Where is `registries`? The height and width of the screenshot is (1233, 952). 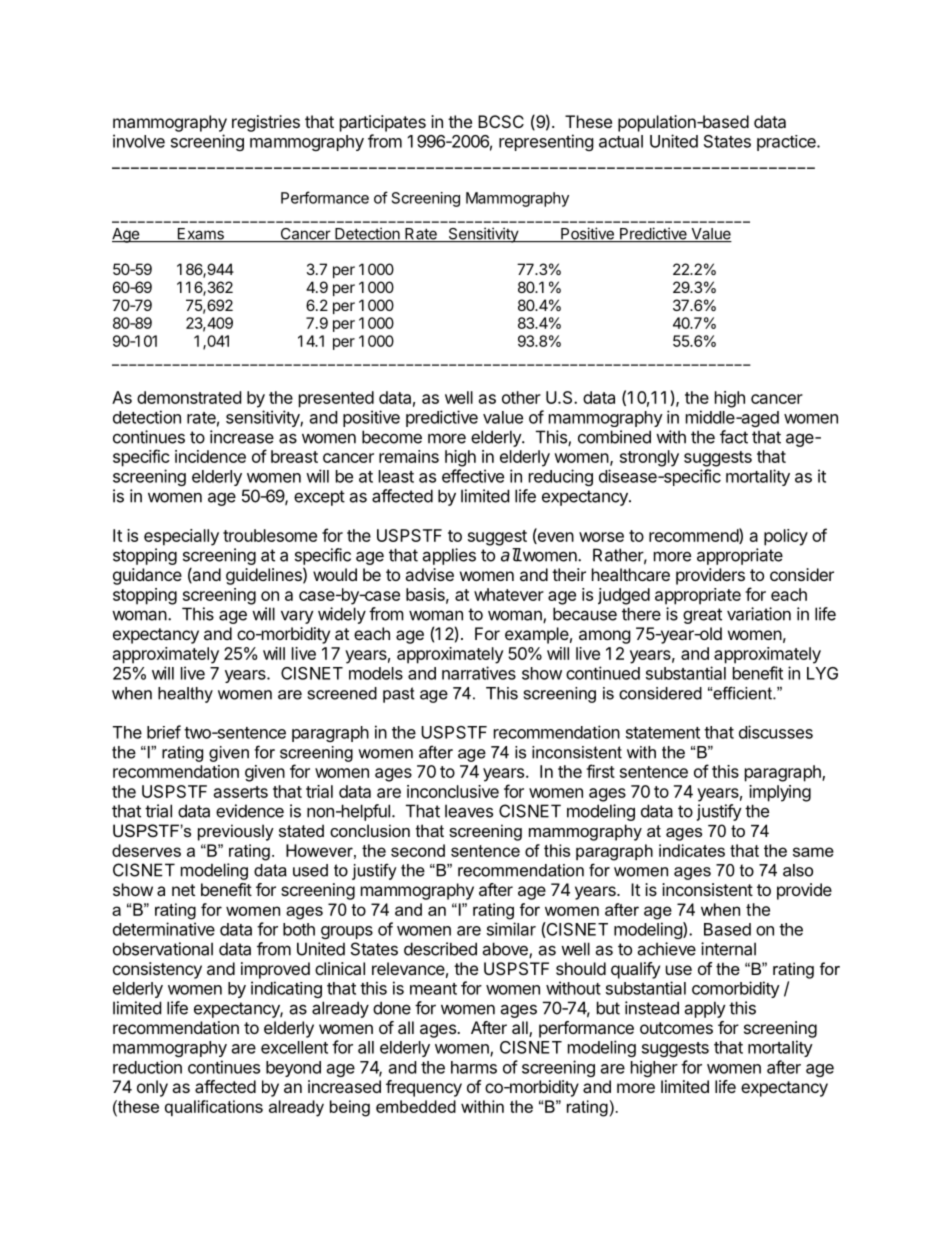 registries is located at coordinates (266, 123).
